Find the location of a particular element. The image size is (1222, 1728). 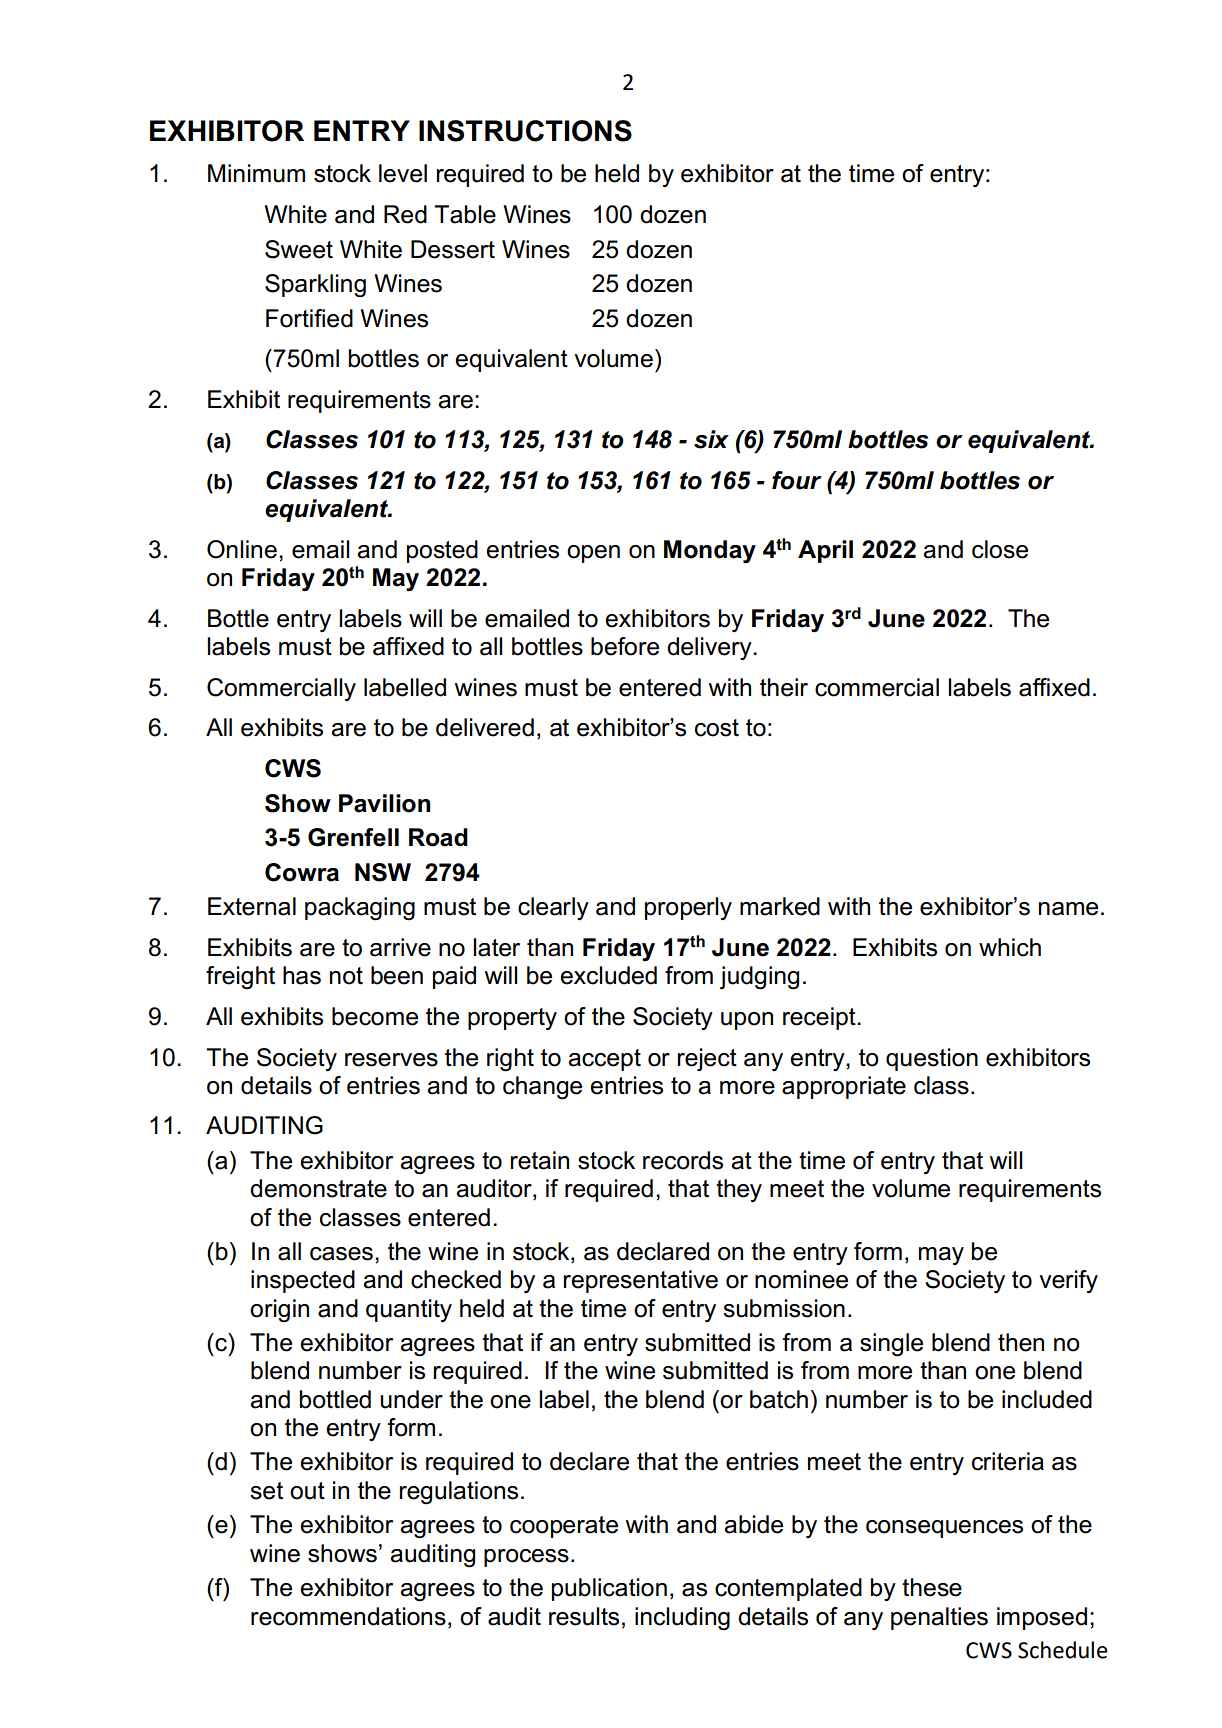

level is located at coordinates (403, 173).
